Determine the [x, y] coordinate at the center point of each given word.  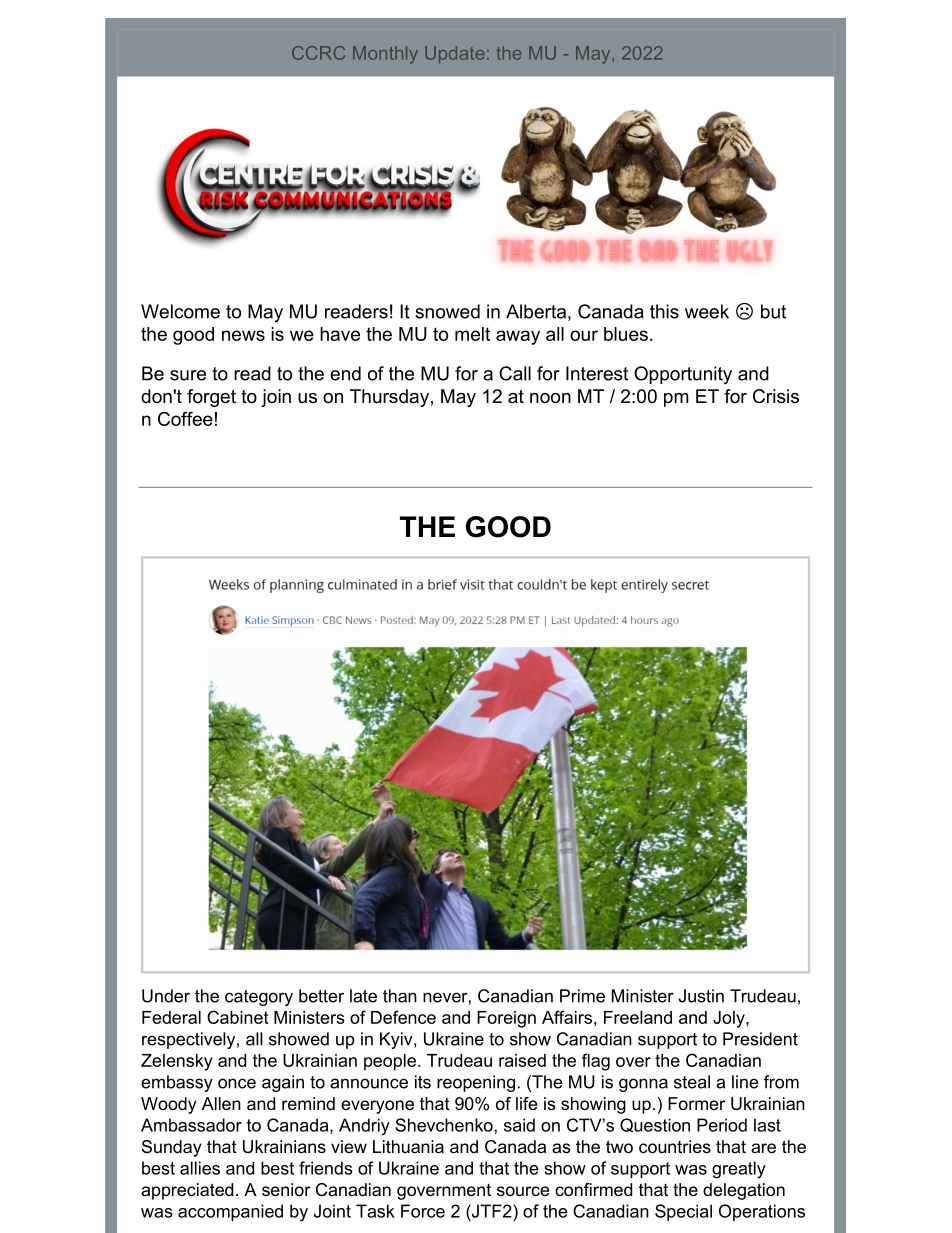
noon [550, 398]
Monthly [385, 55]
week [707, 311]
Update [454, 54]
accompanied [230, 1212]
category [259, 998]
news [243, 335]
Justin [701, 996]
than [400, 996]
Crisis [776, 396]
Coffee [185, 419]
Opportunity [683, 375]
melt [472, 334]
